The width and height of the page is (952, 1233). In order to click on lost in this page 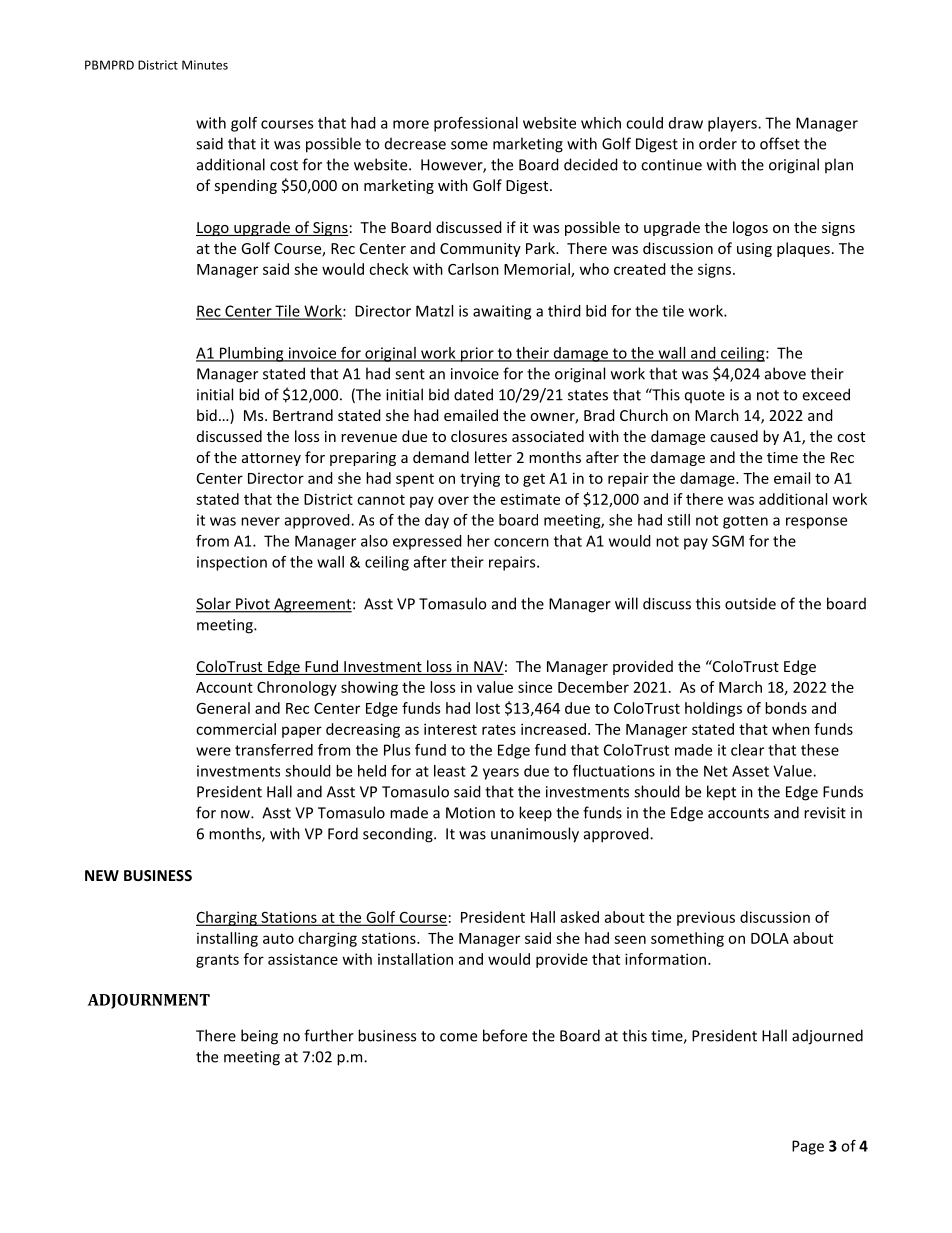, I will do `click(488, 708)`.
